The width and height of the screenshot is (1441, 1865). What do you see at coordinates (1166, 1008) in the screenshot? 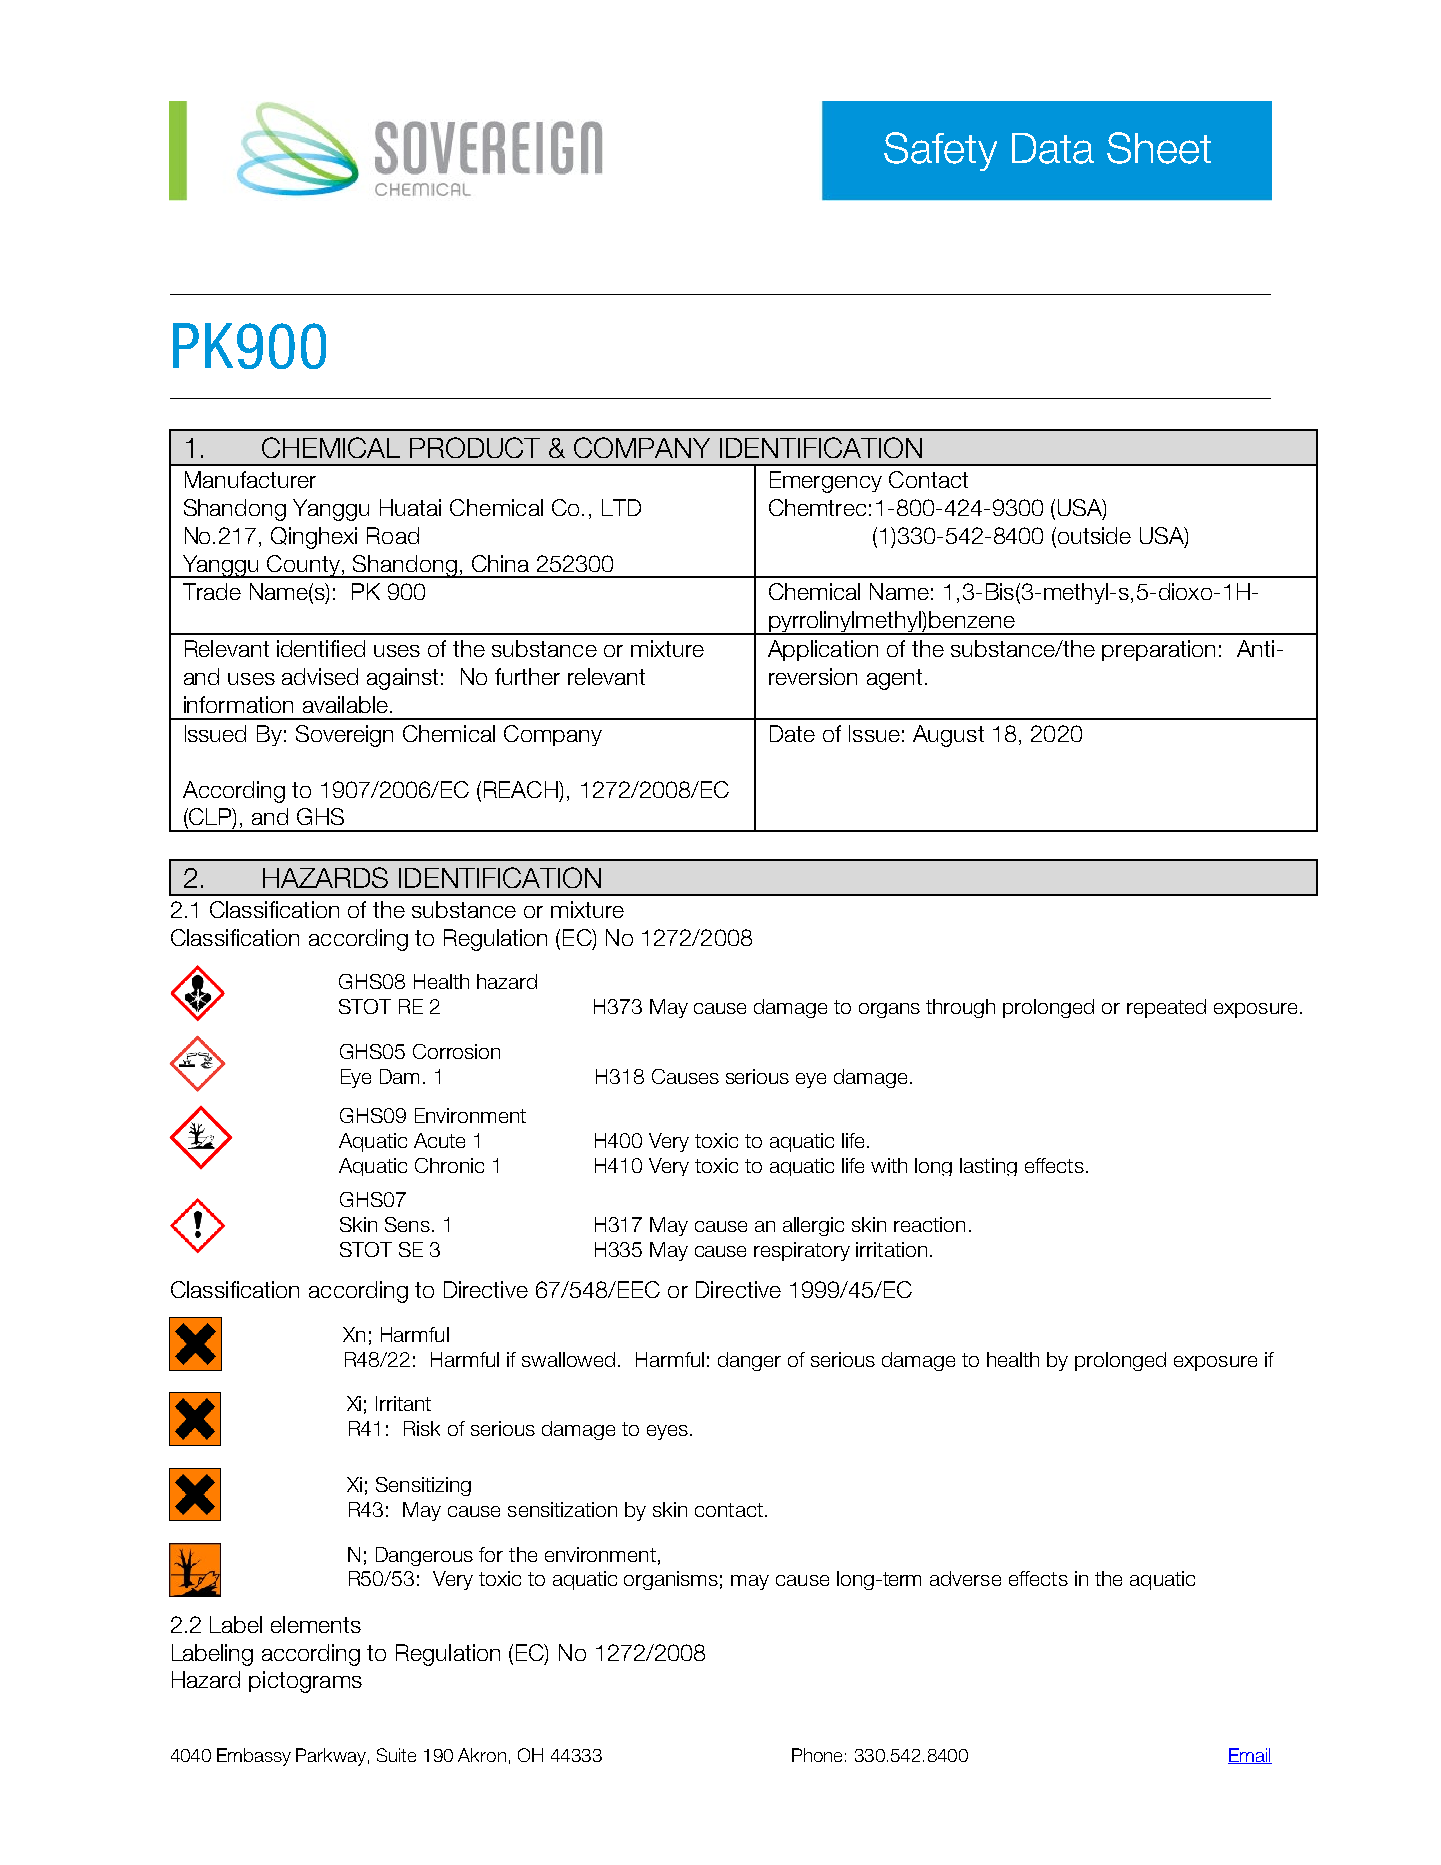
I see `repeated` at bounding box center [1166, 1008].
